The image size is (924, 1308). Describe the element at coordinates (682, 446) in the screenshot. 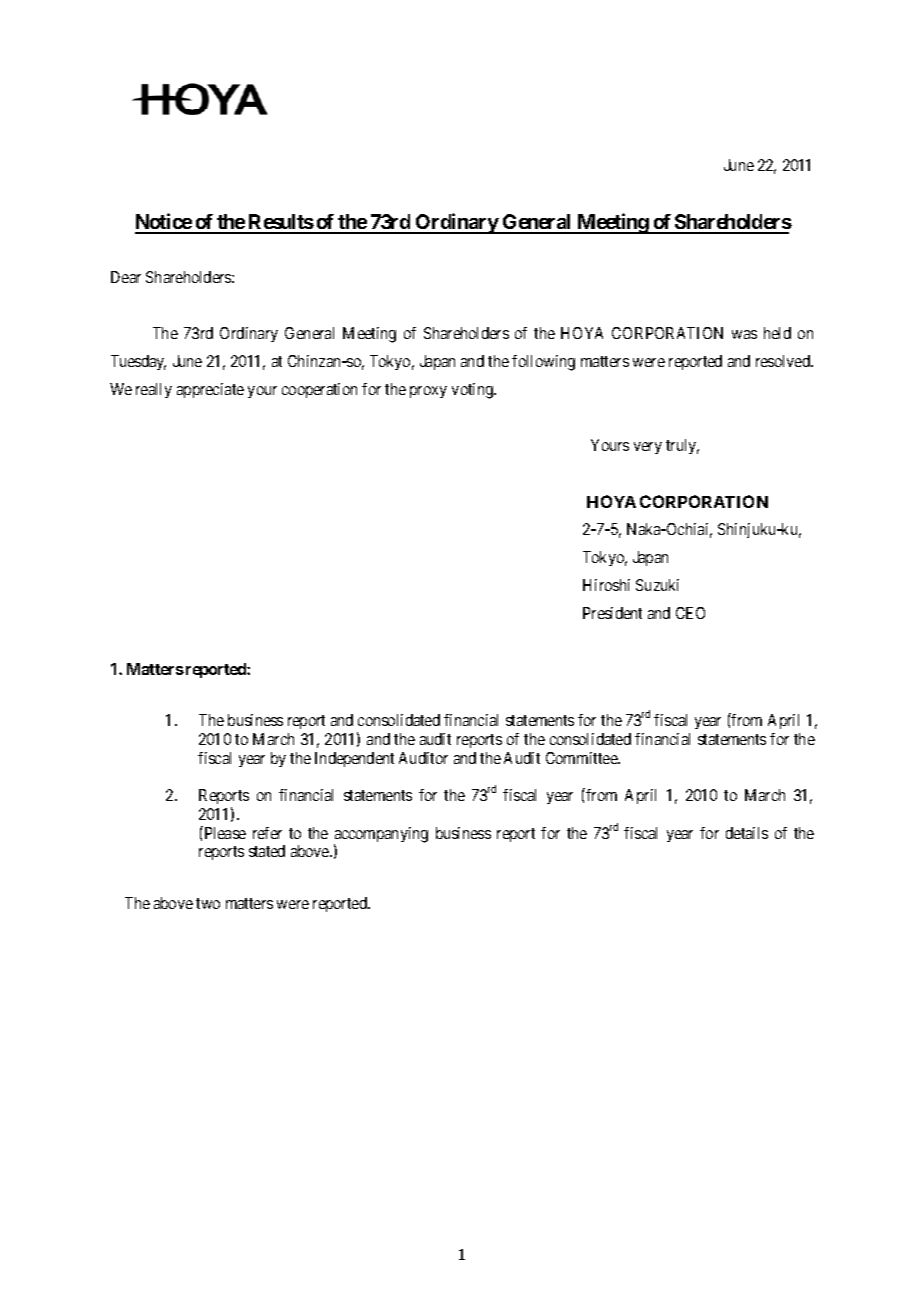

I see `truly` at that location.
